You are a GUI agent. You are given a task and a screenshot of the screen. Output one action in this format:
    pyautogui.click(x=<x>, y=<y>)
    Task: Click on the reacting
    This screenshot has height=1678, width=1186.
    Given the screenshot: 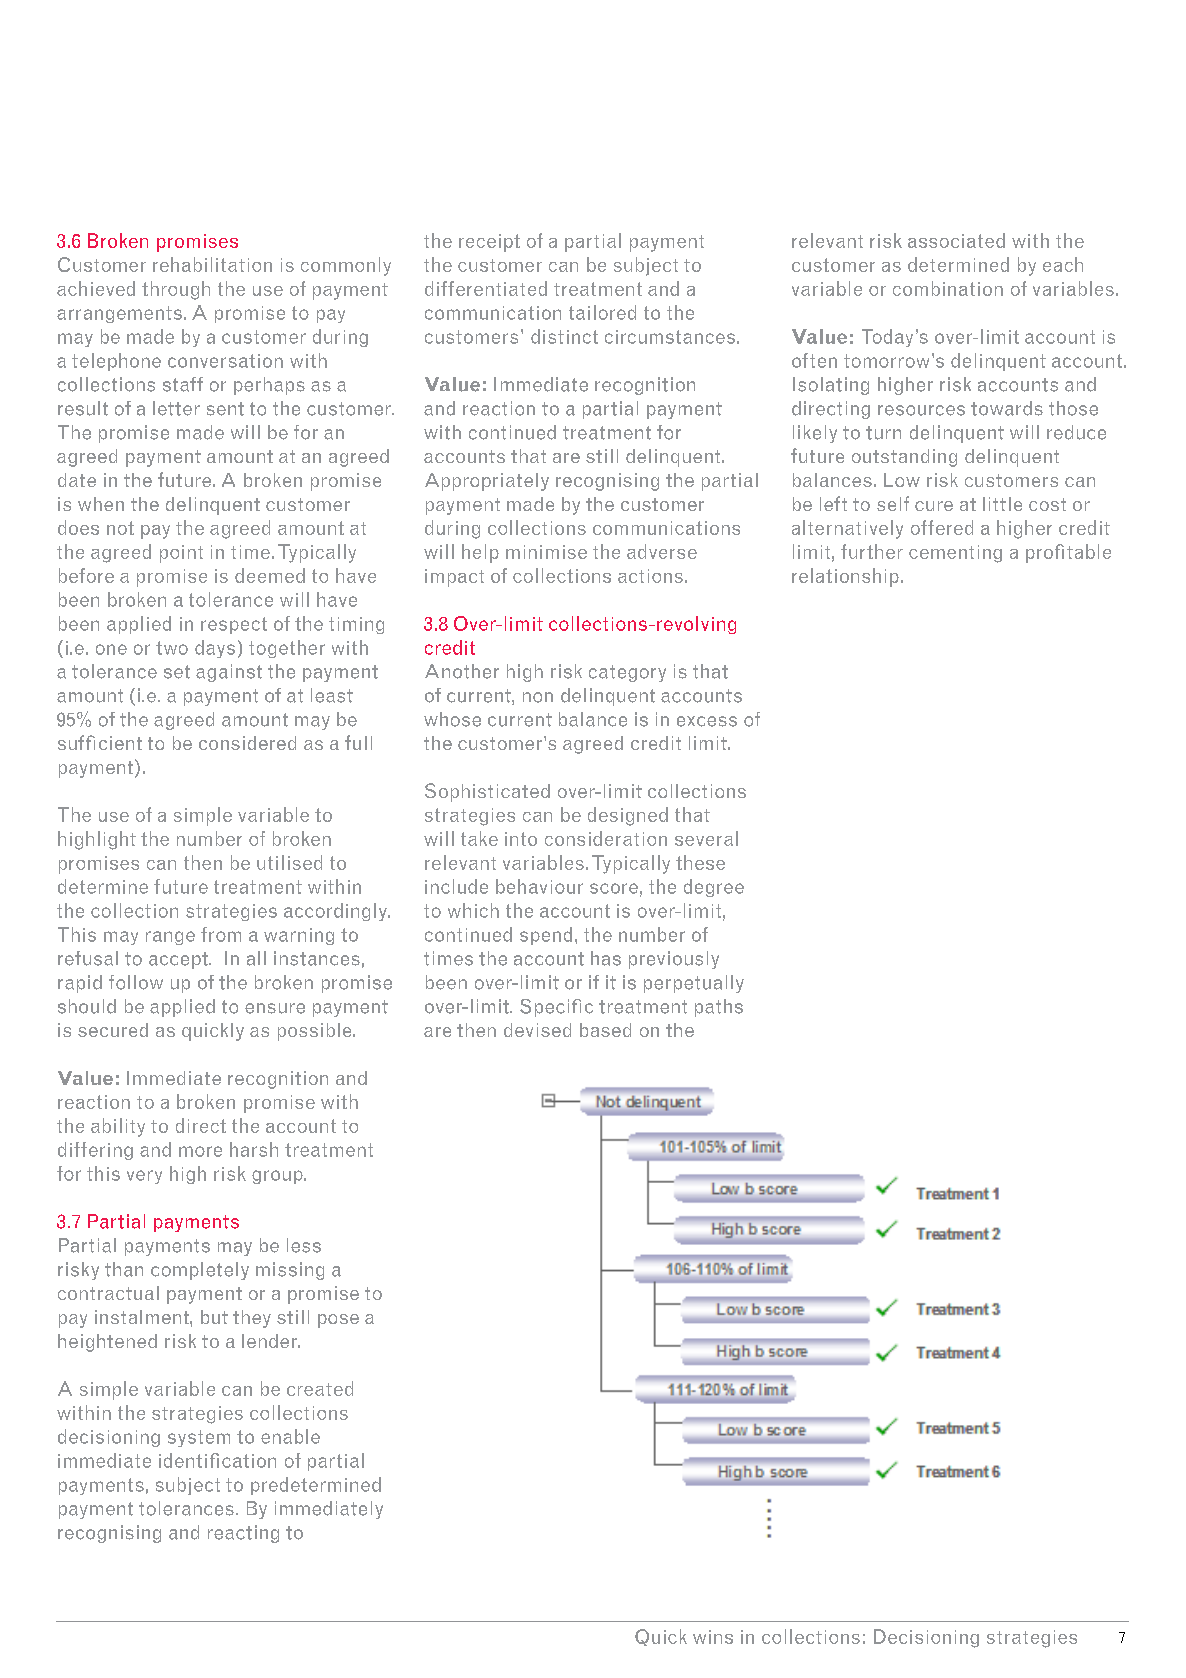 What is the action you would take?
    pyautogui.click(x=243, y=1534)
